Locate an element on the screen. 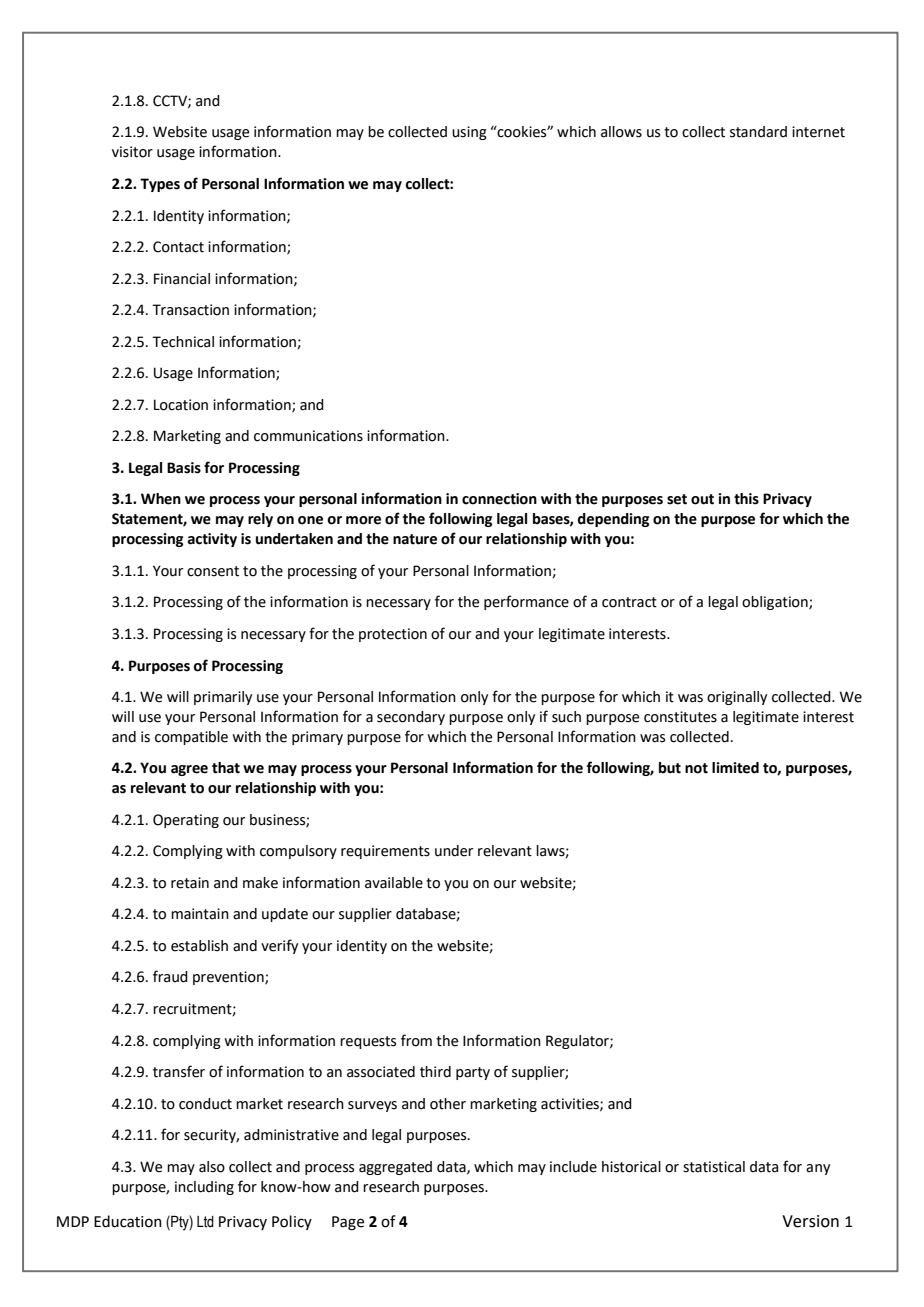 This screenshot has height=1307, width=924. available is located at coordinates (394, 883).
